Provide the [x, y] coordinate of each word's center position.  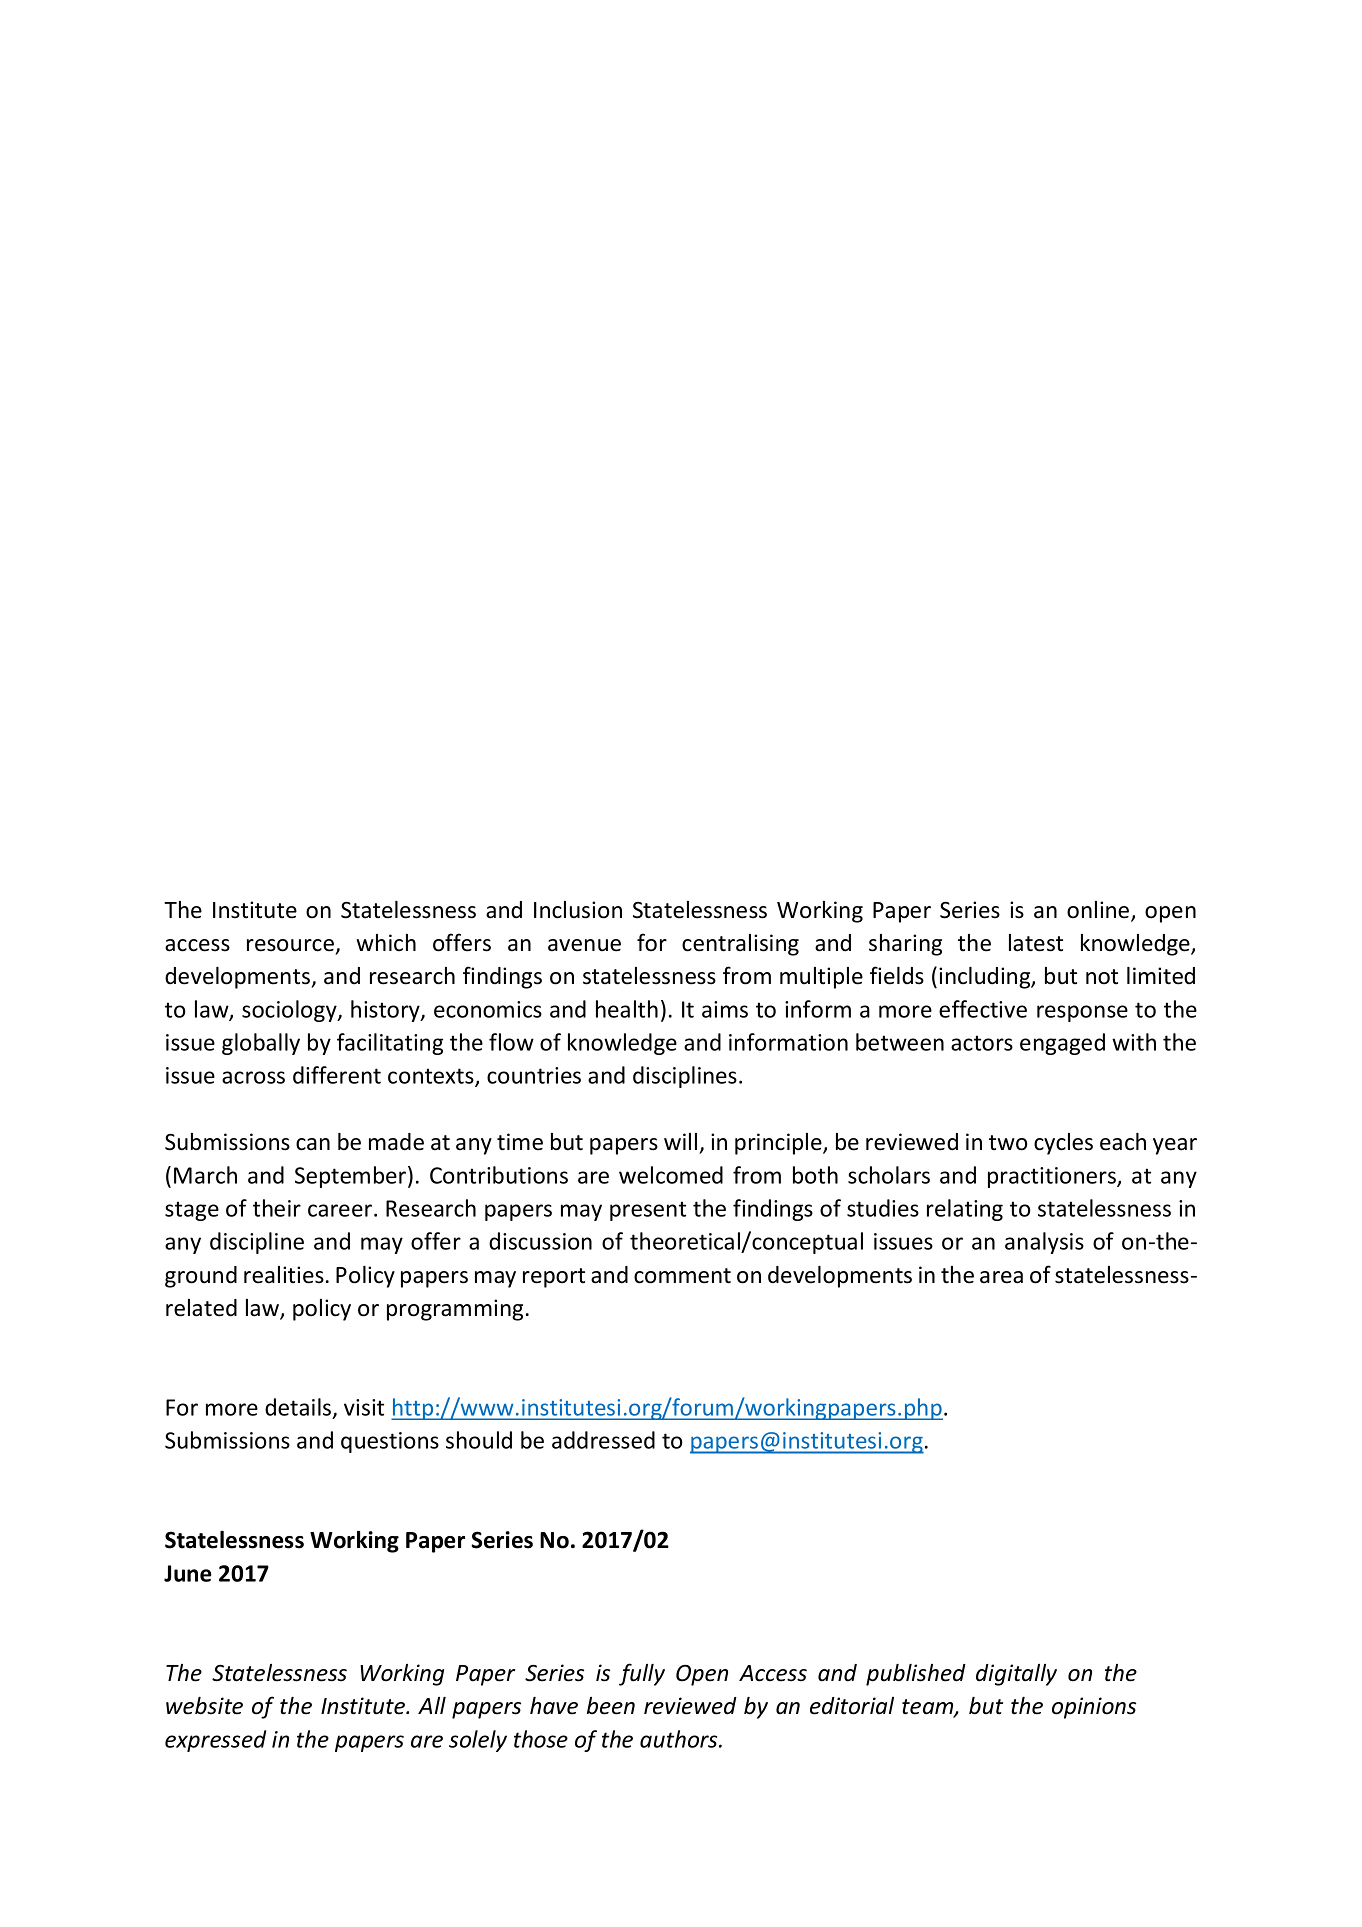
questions [390, 1442]
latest [1036, 943]
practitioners [1053, 1177]
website [204, 1706]
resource [290, 945]
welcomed [671, 1175]
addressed [603, 1440]
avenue [584, 945]
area [1001, 1277]
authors [680, 1739]
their [277, 1208]
